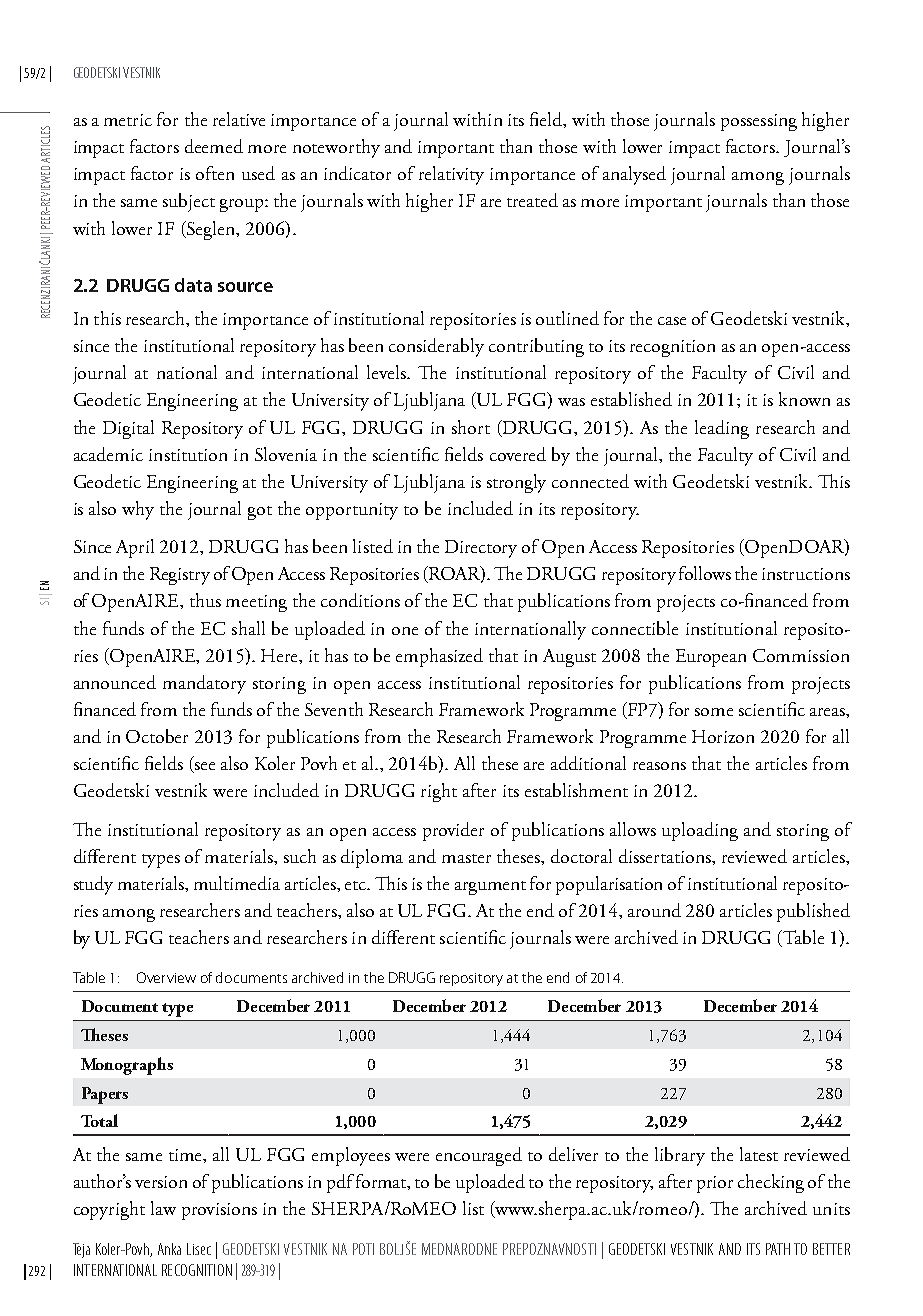  What do you see at coordinates (759, 122) in the screenshot?
I see `possessing` at bounding box center [759, 122].
